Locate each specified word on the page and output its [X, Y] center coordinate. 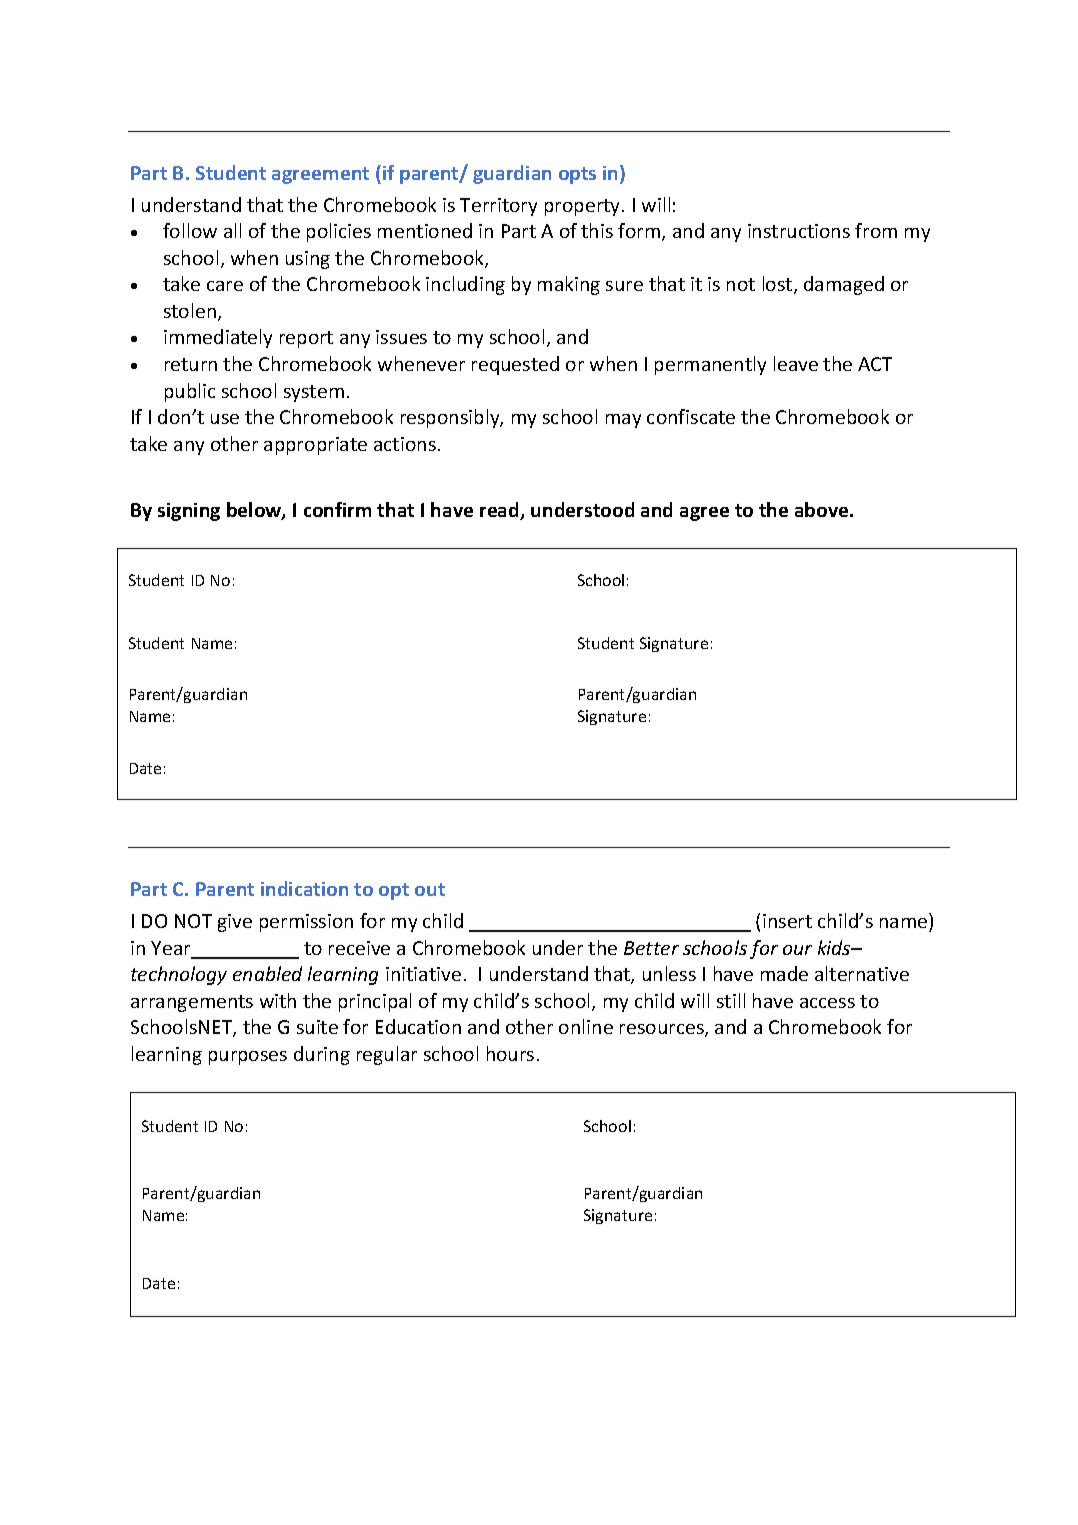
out [430, 889]
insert [787, 921]
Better [651, 948]
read [500, 511]
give [235, 923]
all [232, 230]
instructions [799, 231]
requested [515, 365]
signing [189, 512]
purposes [248, 1058]
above [823, 509]
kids [835, 947]
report [306, 339]
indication [304, 888]
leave [796, 363]
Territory [498, 207]
